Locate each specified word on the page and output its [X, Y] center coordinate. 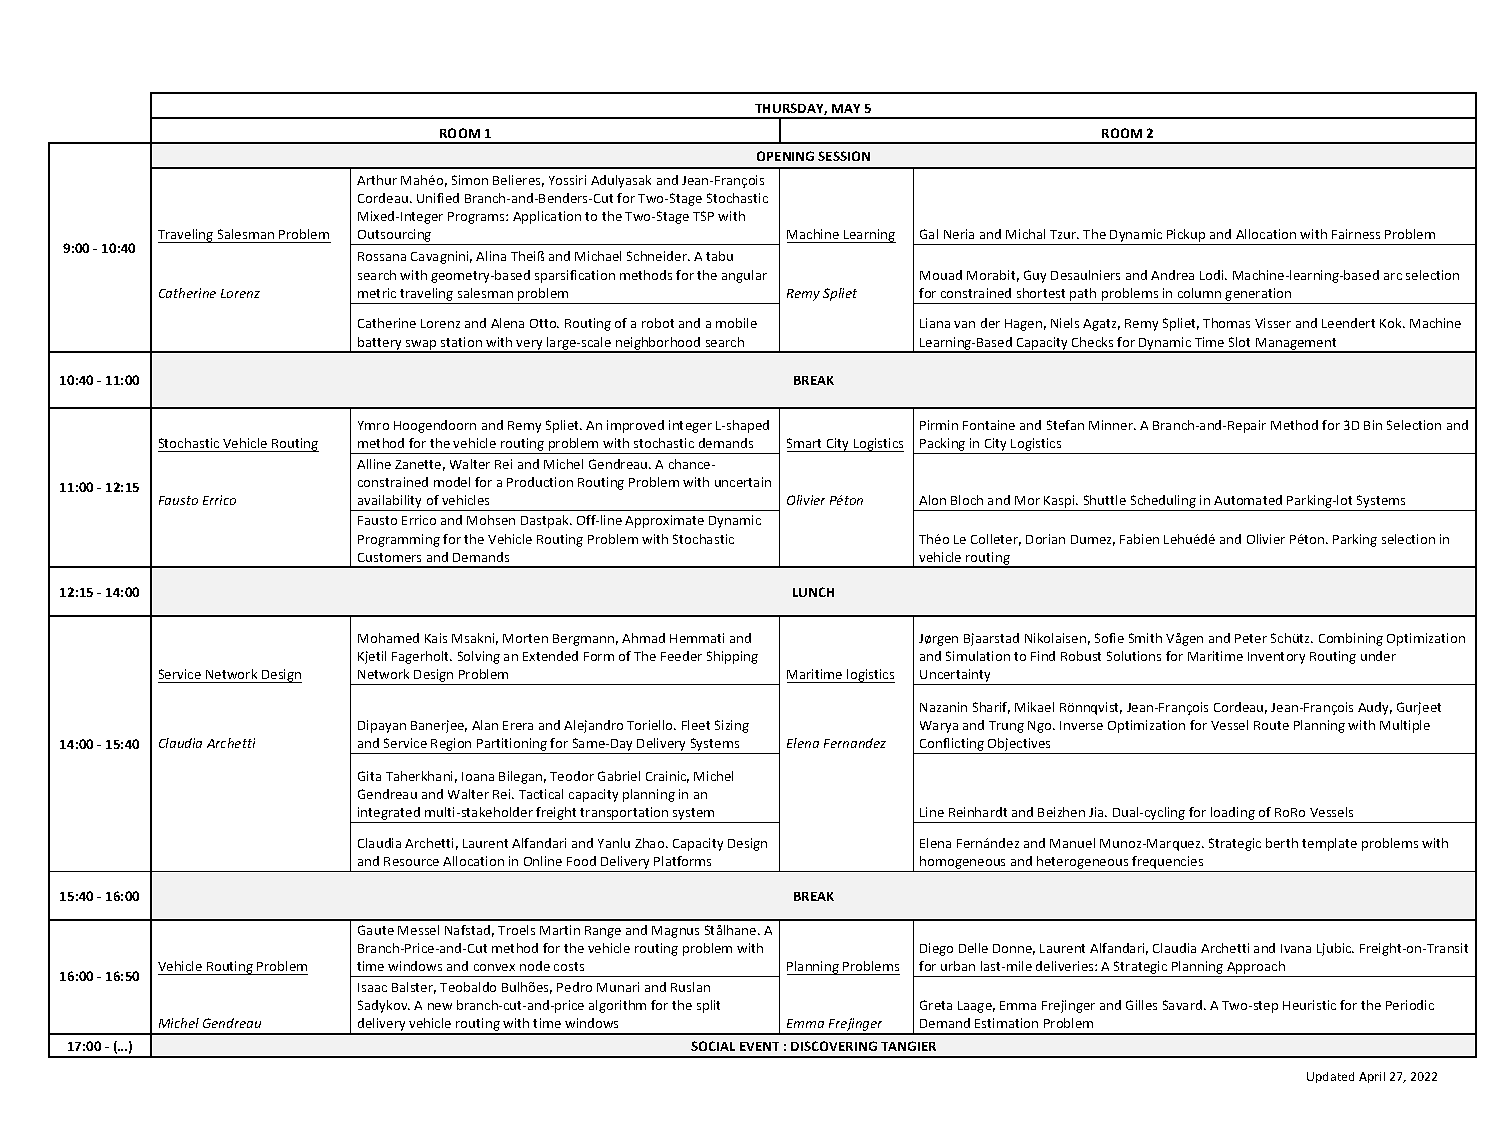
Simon [470, 180]
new [440, 1006]
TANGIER [908, 1046]
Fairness [1356, 234]
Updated [1330, 1077]
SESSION [844, 156]
